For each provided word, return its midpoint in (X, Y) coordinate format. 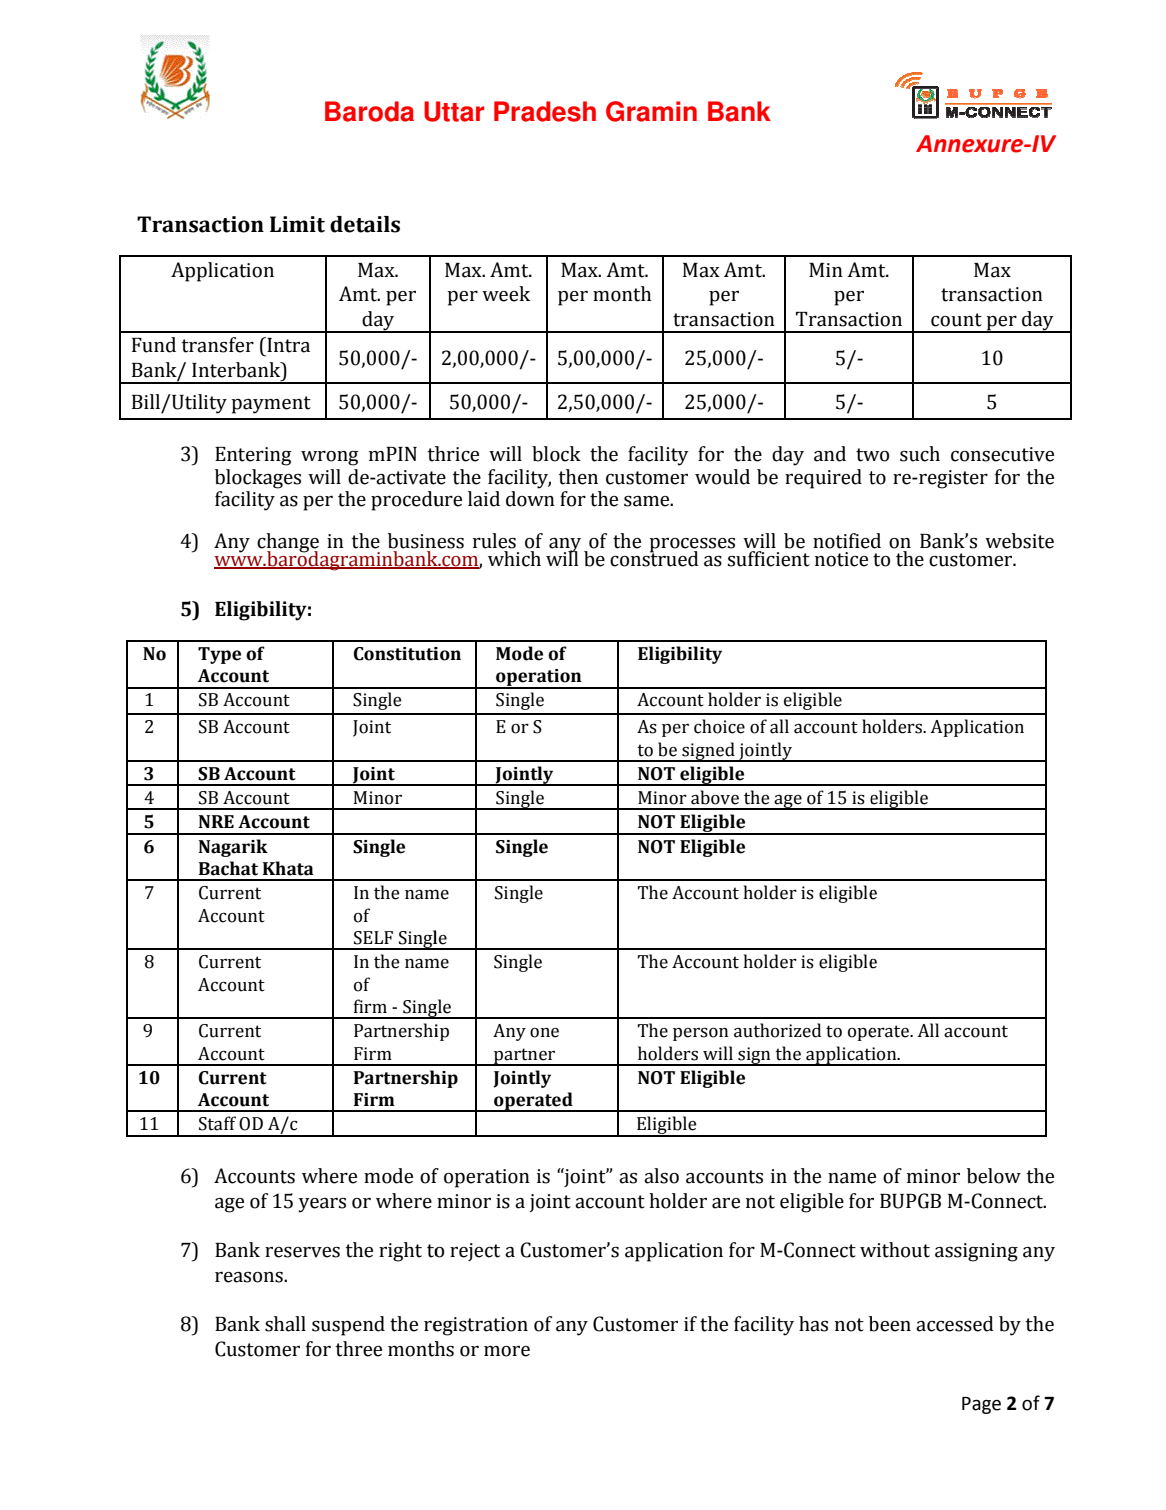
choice (719, 726)
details (365, 224)
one (544, 1033)
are (726, 1203)
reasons (250, 1277)
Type (219, 655)
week (506, 294)
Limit (297, 224)
